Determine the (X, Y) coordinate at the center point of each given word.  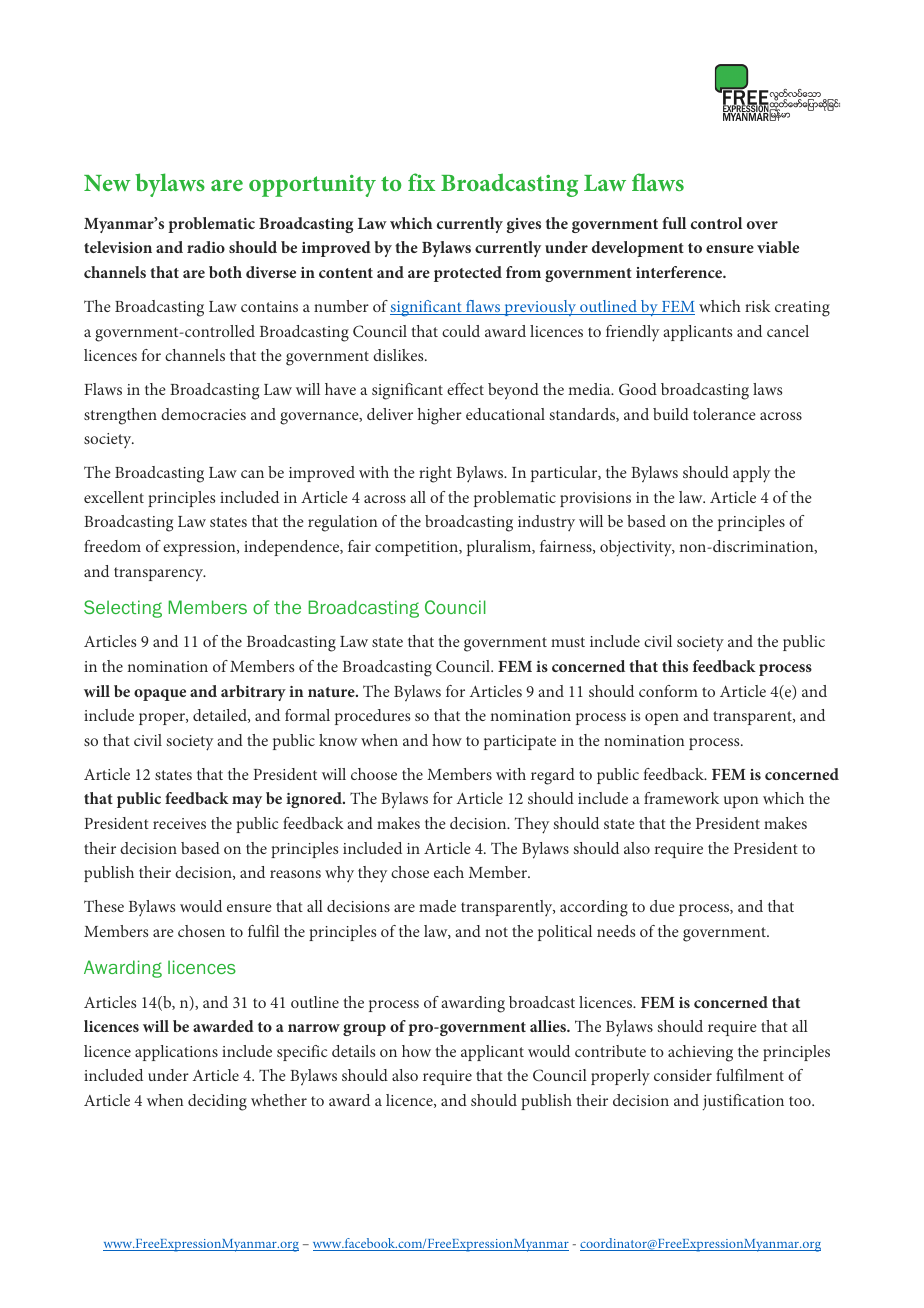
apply (751, 474)
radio (206, 247)
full (674, 223)
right (435, 474)
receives (179, 823)
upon (741, 802)
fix (421, 182)
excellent (114, 497)
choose (374, 774)
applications (176, 1053)
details (353, 1051)
